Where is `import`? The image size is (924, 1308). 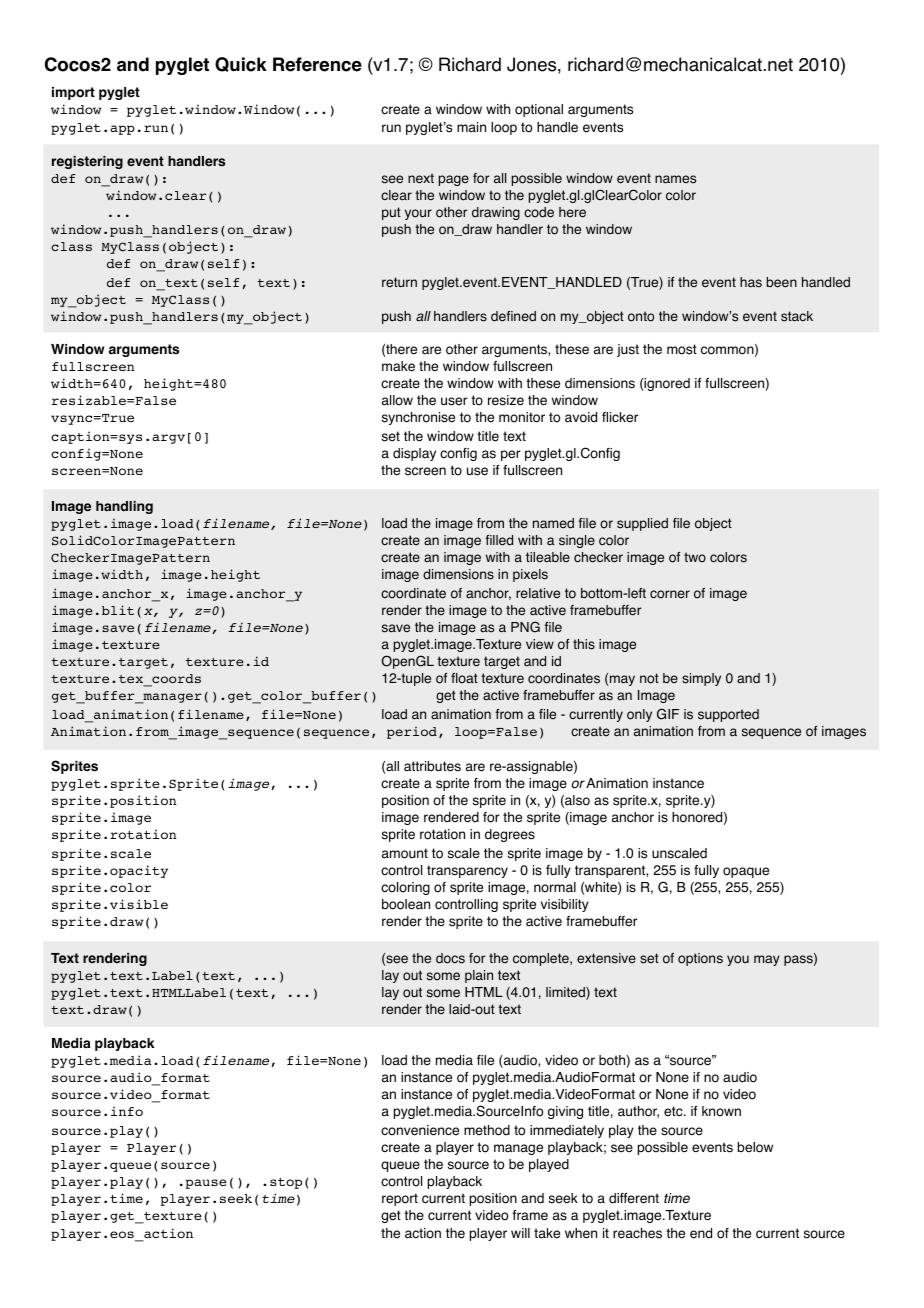
import is located at coordinates (73, 93).
